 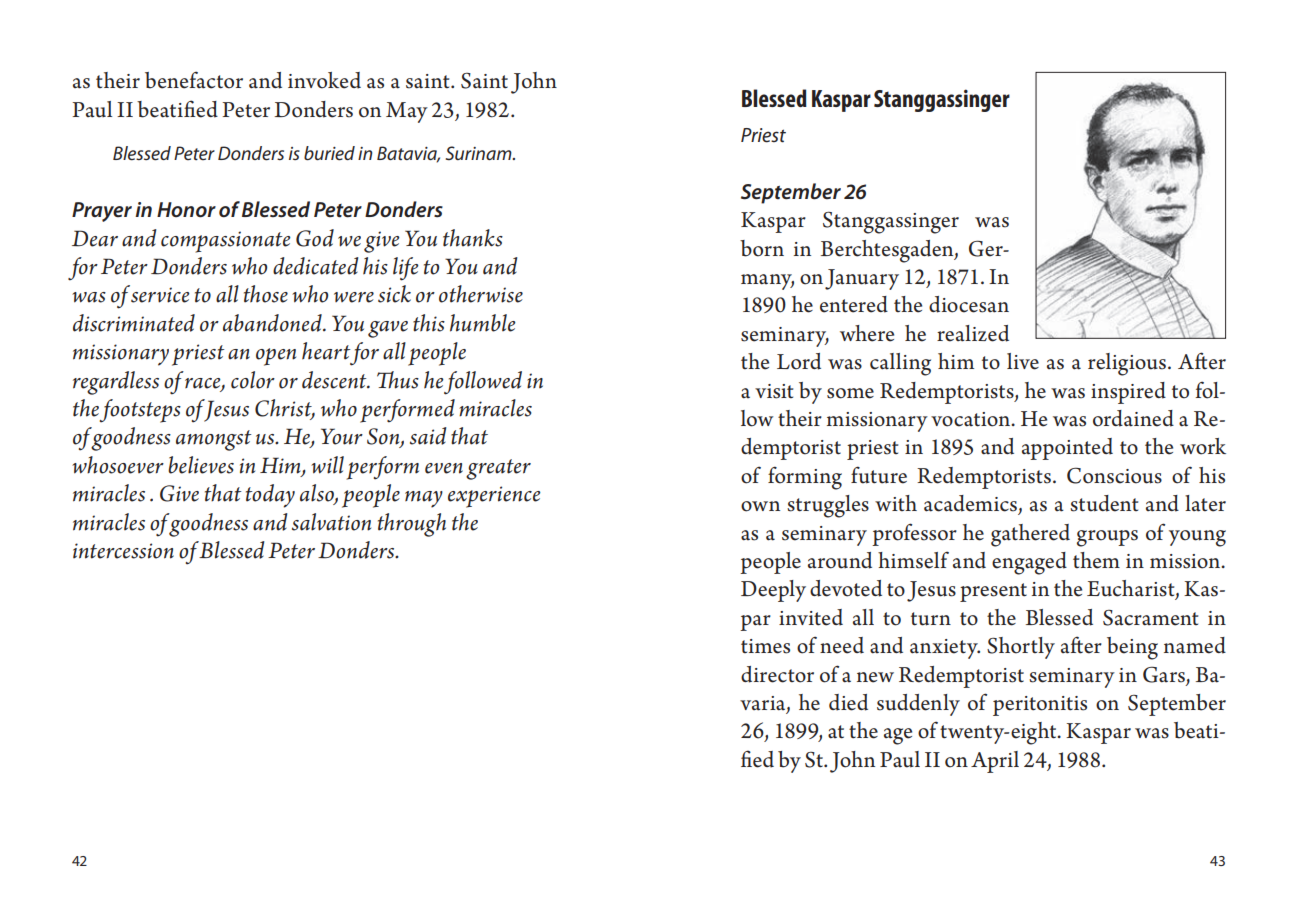 What do you see at coordinates (473, 238) in the page?
I see `thanks` at bounding box center [473, 238].
